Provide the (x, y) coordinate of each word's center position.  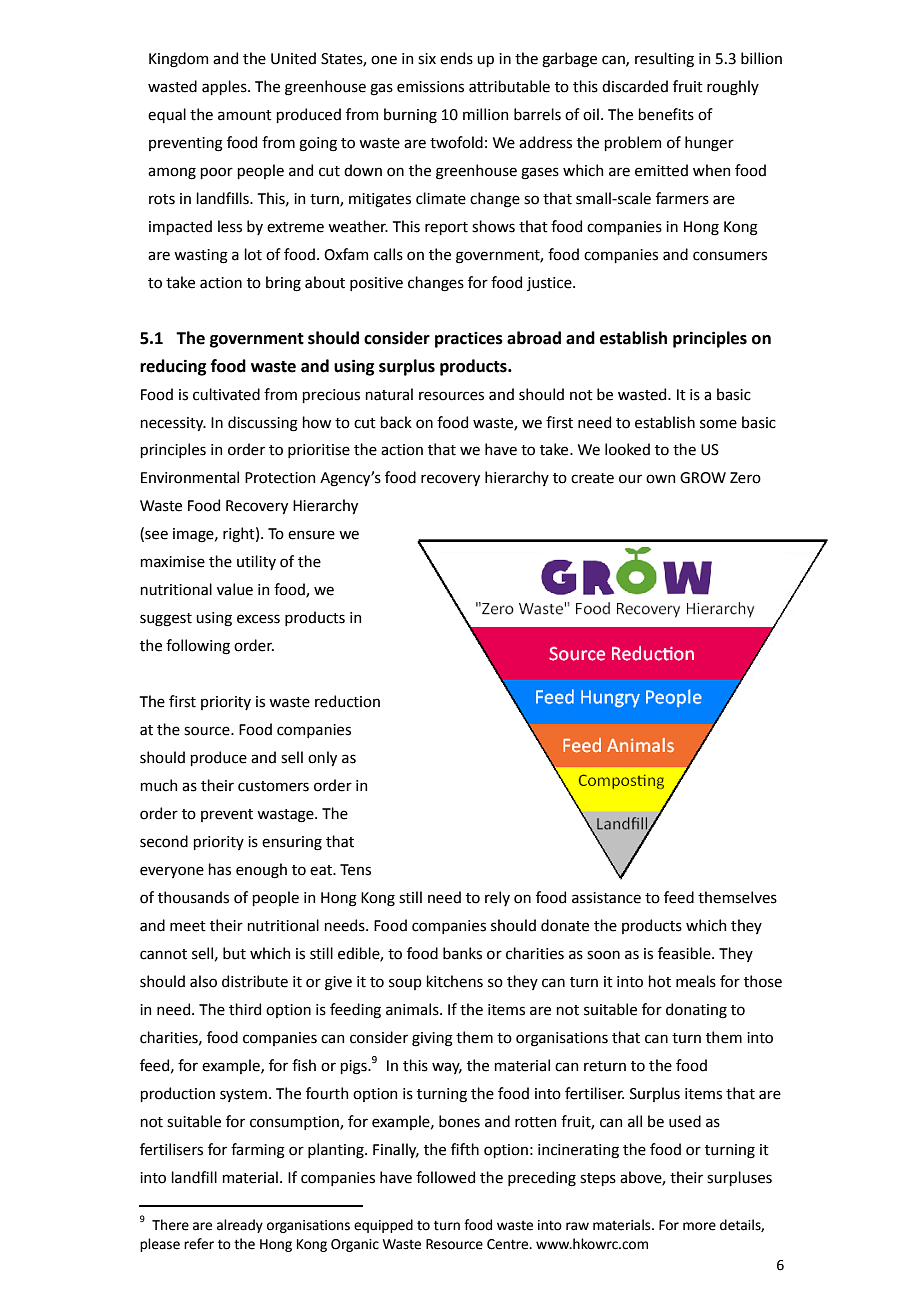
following (198, 647)
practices (469, 340)
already (240, 1226)
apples (225, 87)
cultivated (226, 394)
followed (445, 1177)
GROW (703, 478)
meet (188, 926)
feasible (685, 953)
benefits (666, 114)
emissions (430, 87)
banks (462, 953)
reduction (347, 701)
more (699, 1226)
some (718, 424)
